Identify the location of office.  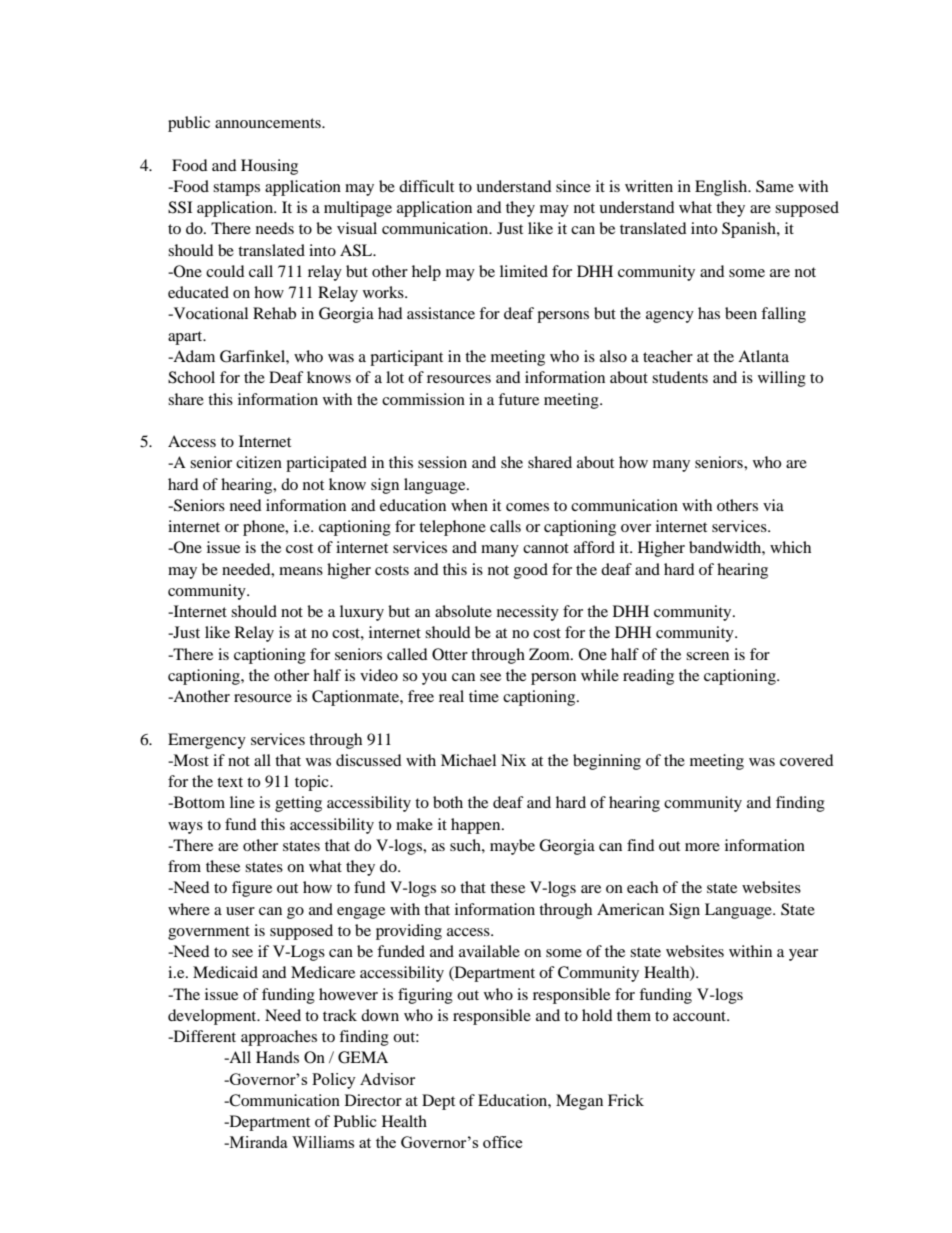
(503, 1142).
